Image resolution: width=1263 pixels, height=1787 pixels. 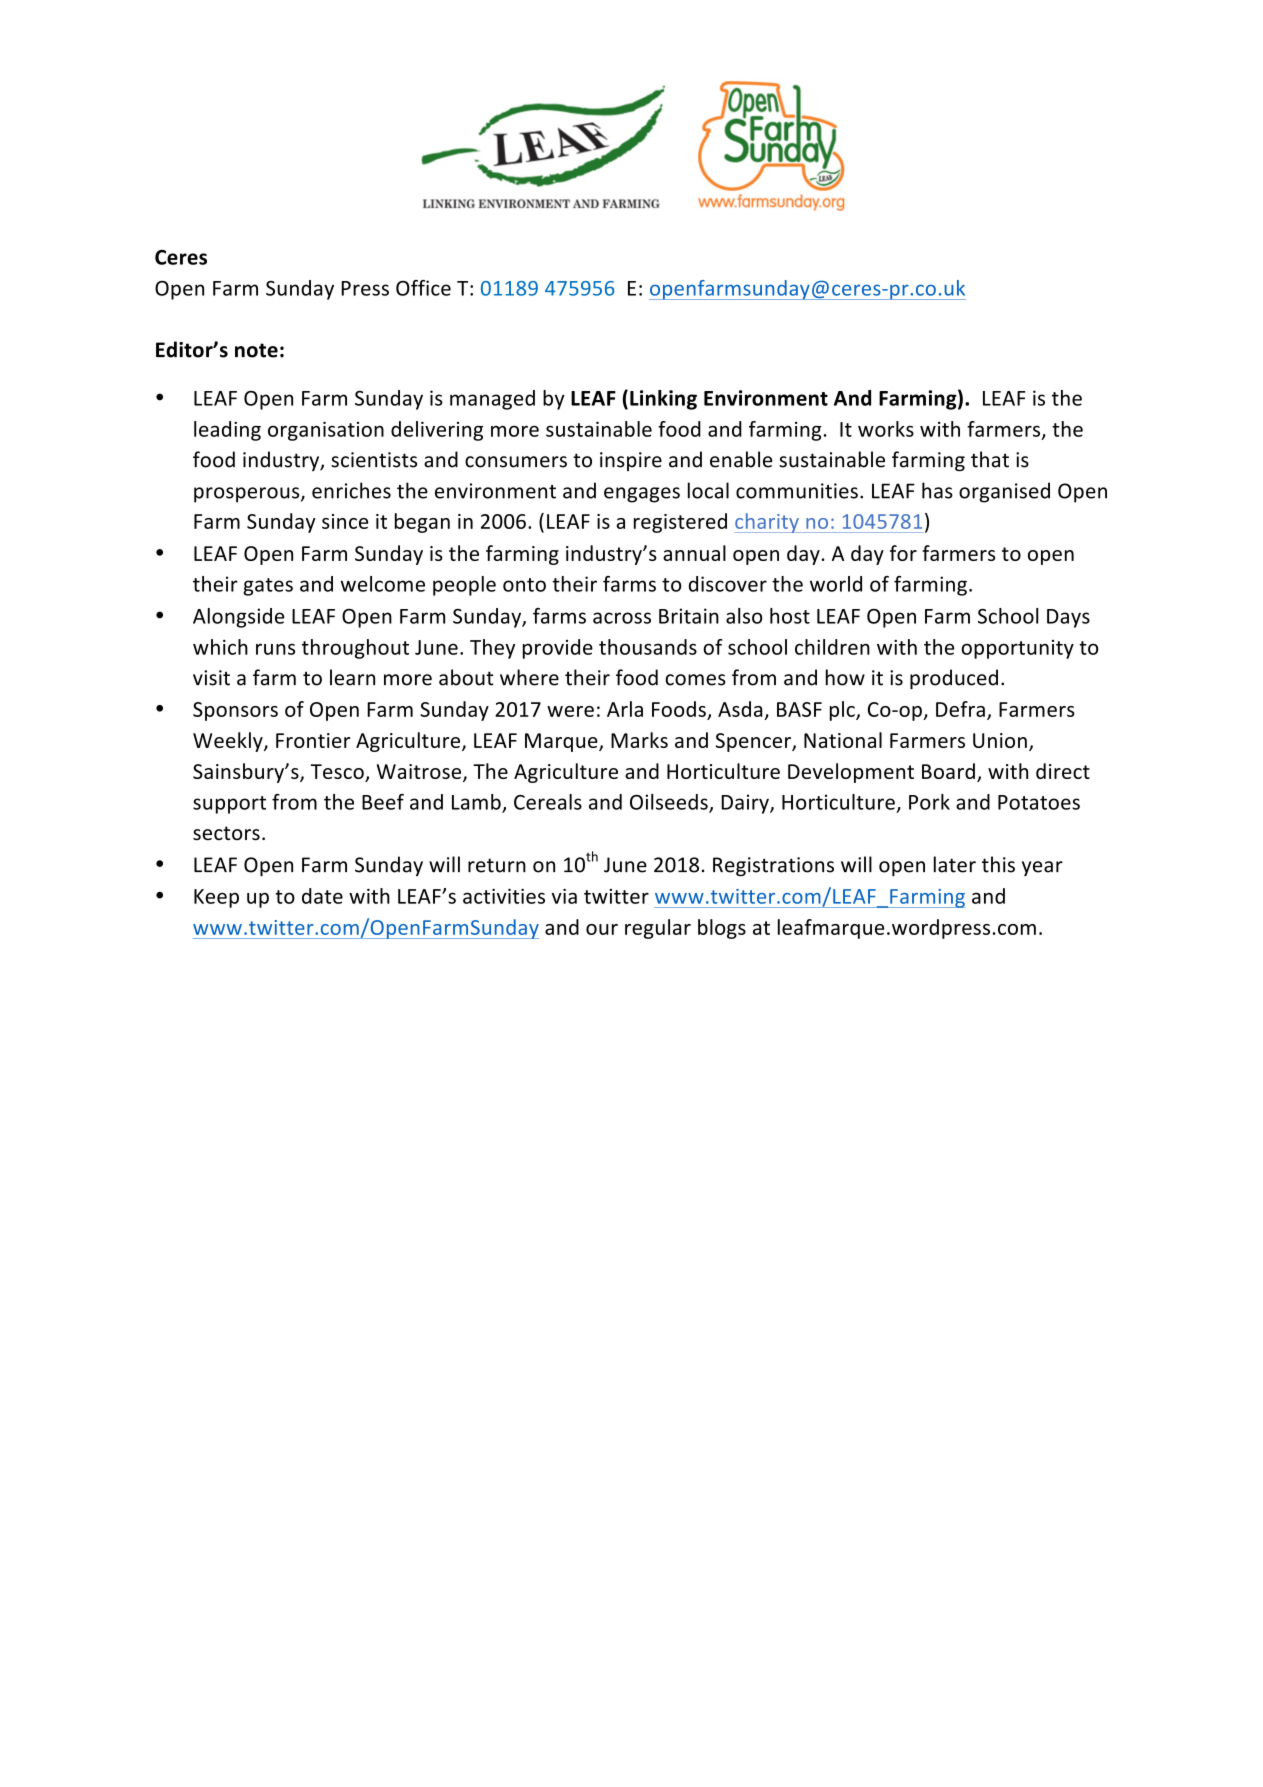 I want to click on Linking, so click(x=663, y=400).
